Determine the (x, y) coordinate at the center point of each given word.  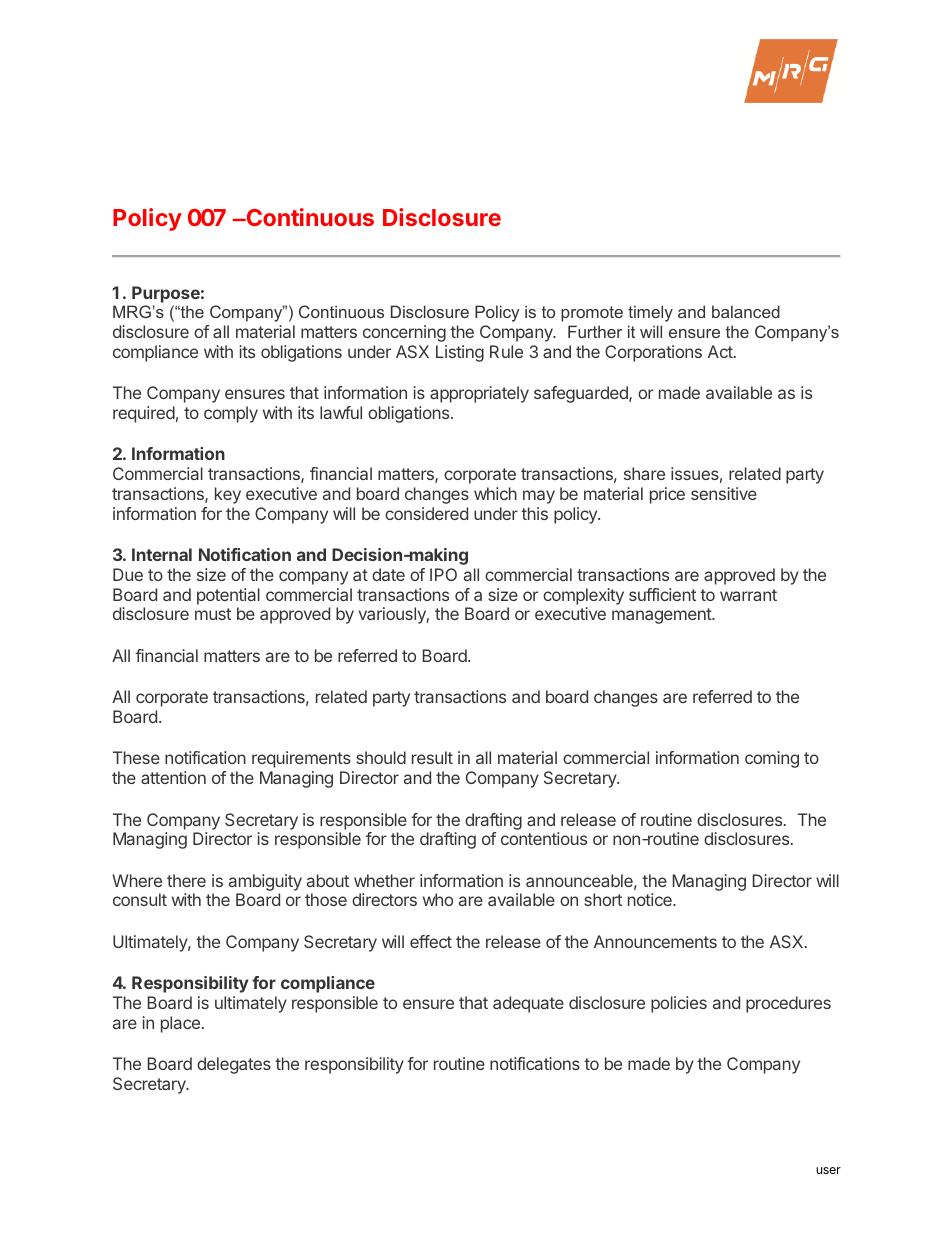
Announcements (655, 941)
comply (231, 414)
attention (173, 777)
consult (140, 899)
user (828, 1170)
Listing (460, 353)
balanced (746, 311)
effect (431, 941)
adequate (528, 1004)
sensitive (724, 493)
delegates (234, 1065)
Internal (162, 554)
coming (772, 759)
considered (426, 513)
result (432, 757)
